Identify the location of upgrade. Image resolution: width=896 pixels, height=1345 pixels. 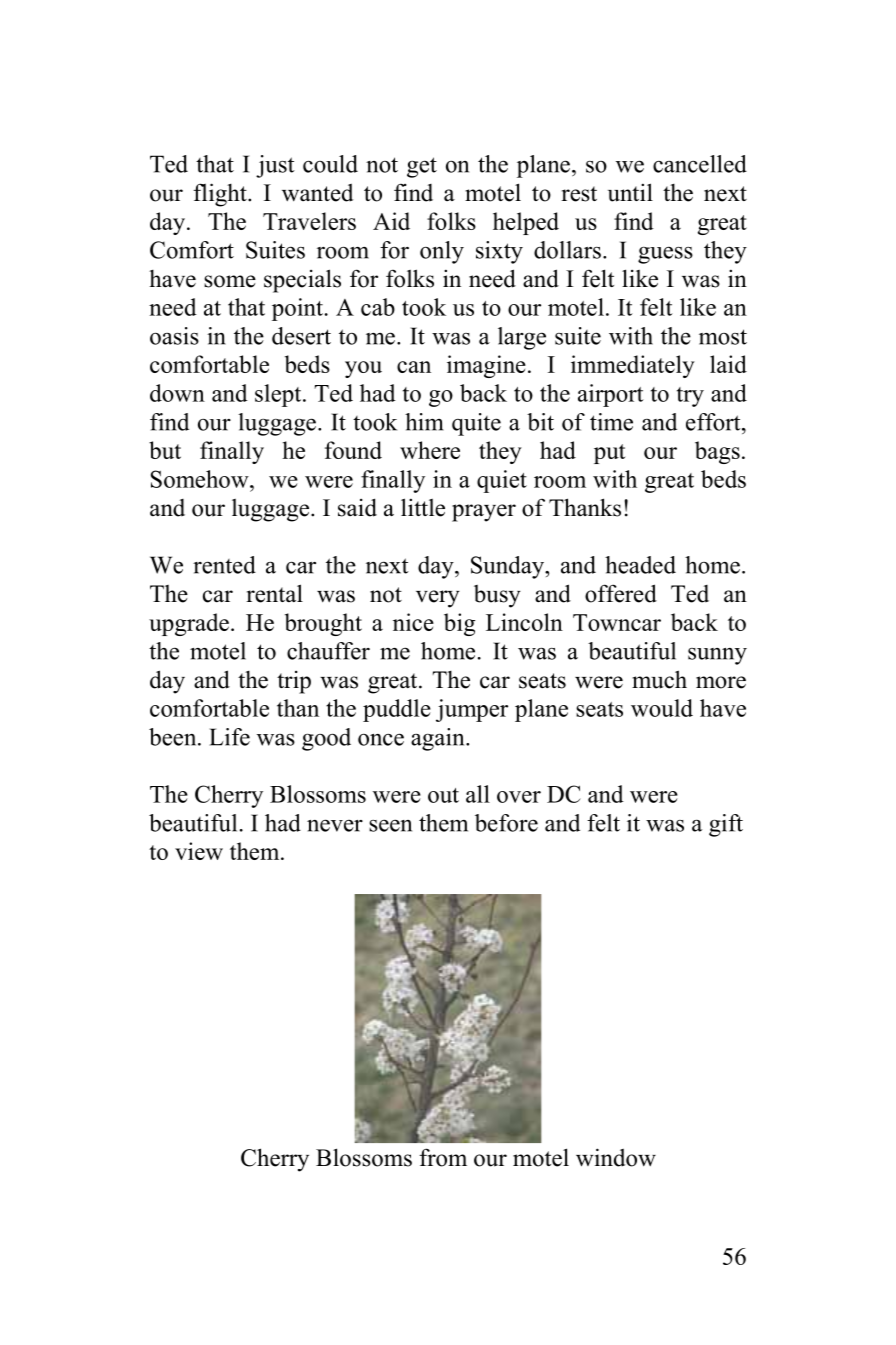
(189, 624).
